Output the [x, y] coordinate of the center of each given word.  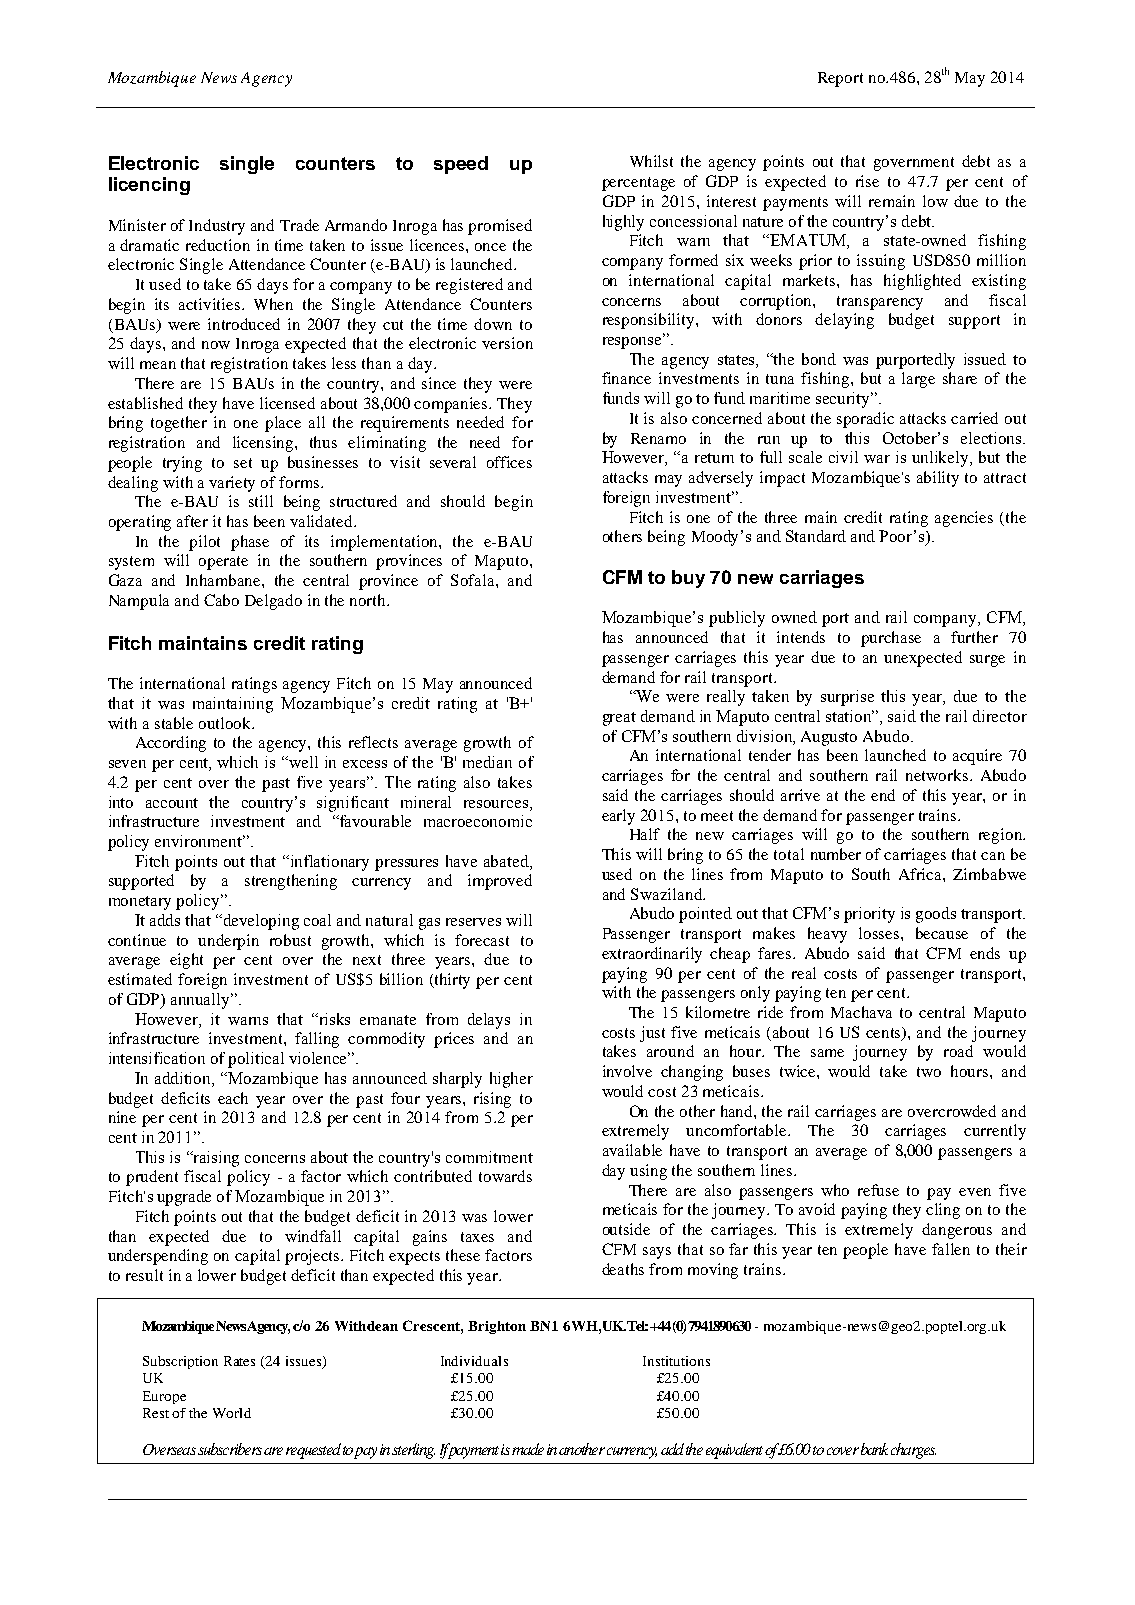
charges [913, 1451]
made [528, 1449]
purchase [891, 639]
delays [489, 1021]
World [232, 1413]
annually [201, 1001]
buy [688, 579]
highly [623, 223]
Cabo [221, 600]
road [958, 1051]
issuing [881, 262]
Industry [217, 227]
